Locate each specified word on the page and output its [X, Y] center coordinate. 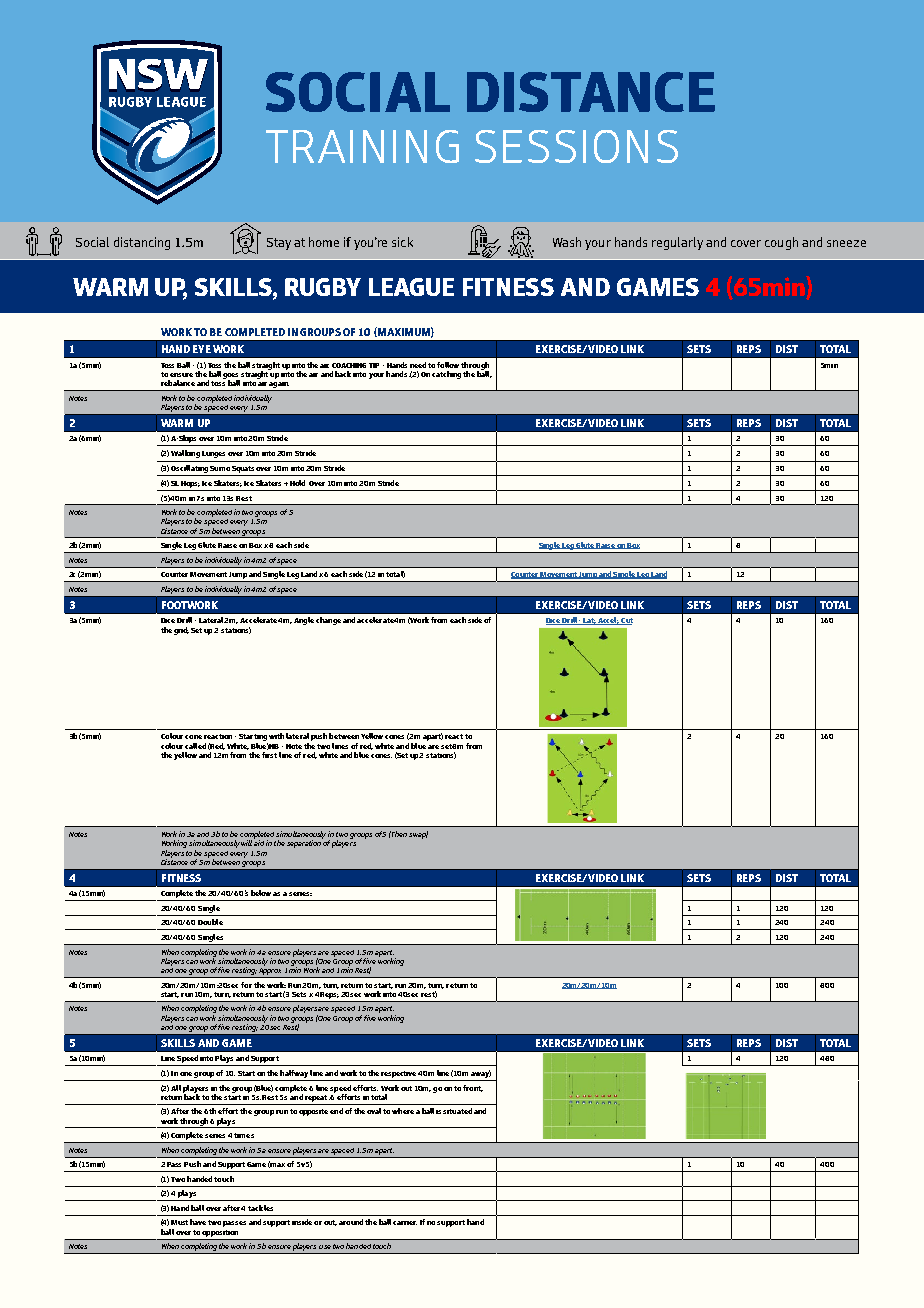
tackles [260, 1208]
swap [418, 835]
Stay [279, 244]
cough [781, 243]
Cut [626, 621]
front [473, 1088]
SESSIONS [576, 146]
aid [259, 842]
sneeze [846, 243]
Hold [297, 483]
